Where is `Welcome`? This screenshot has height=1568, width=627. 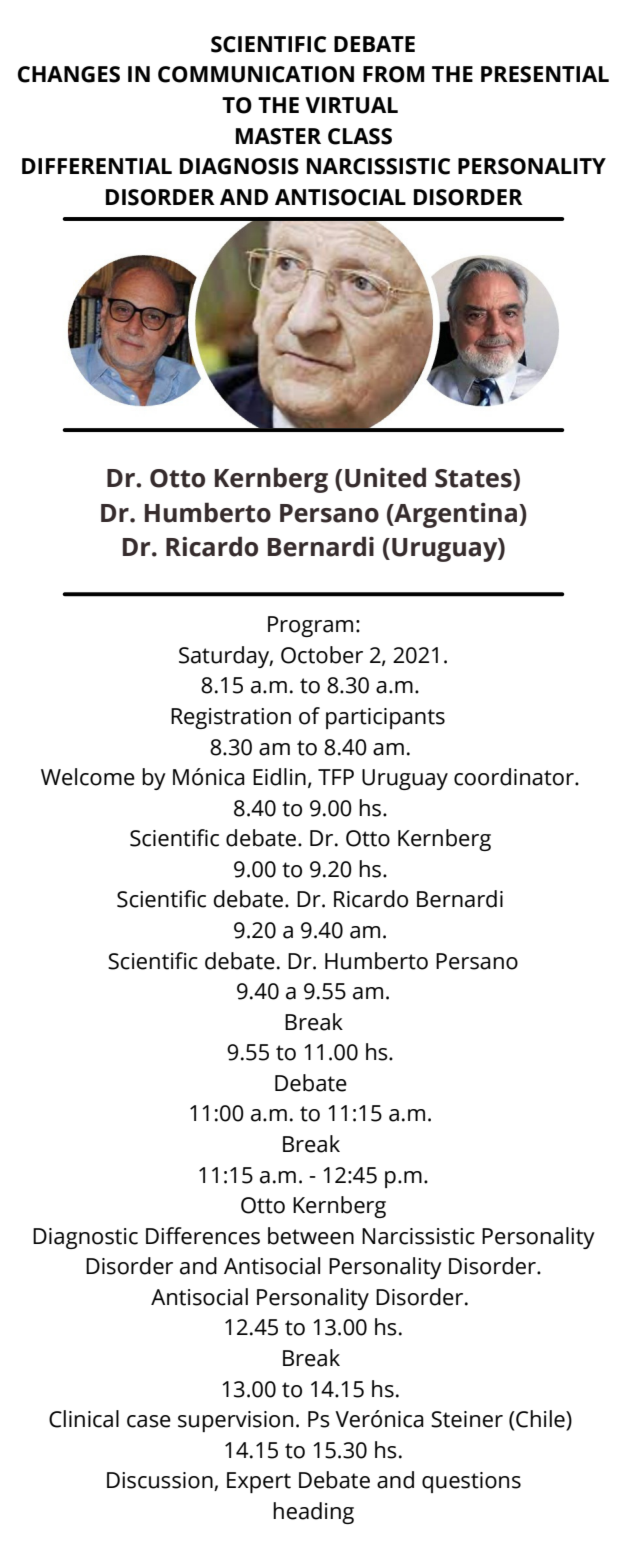
Welcome is located at coordinates (88, 777).
